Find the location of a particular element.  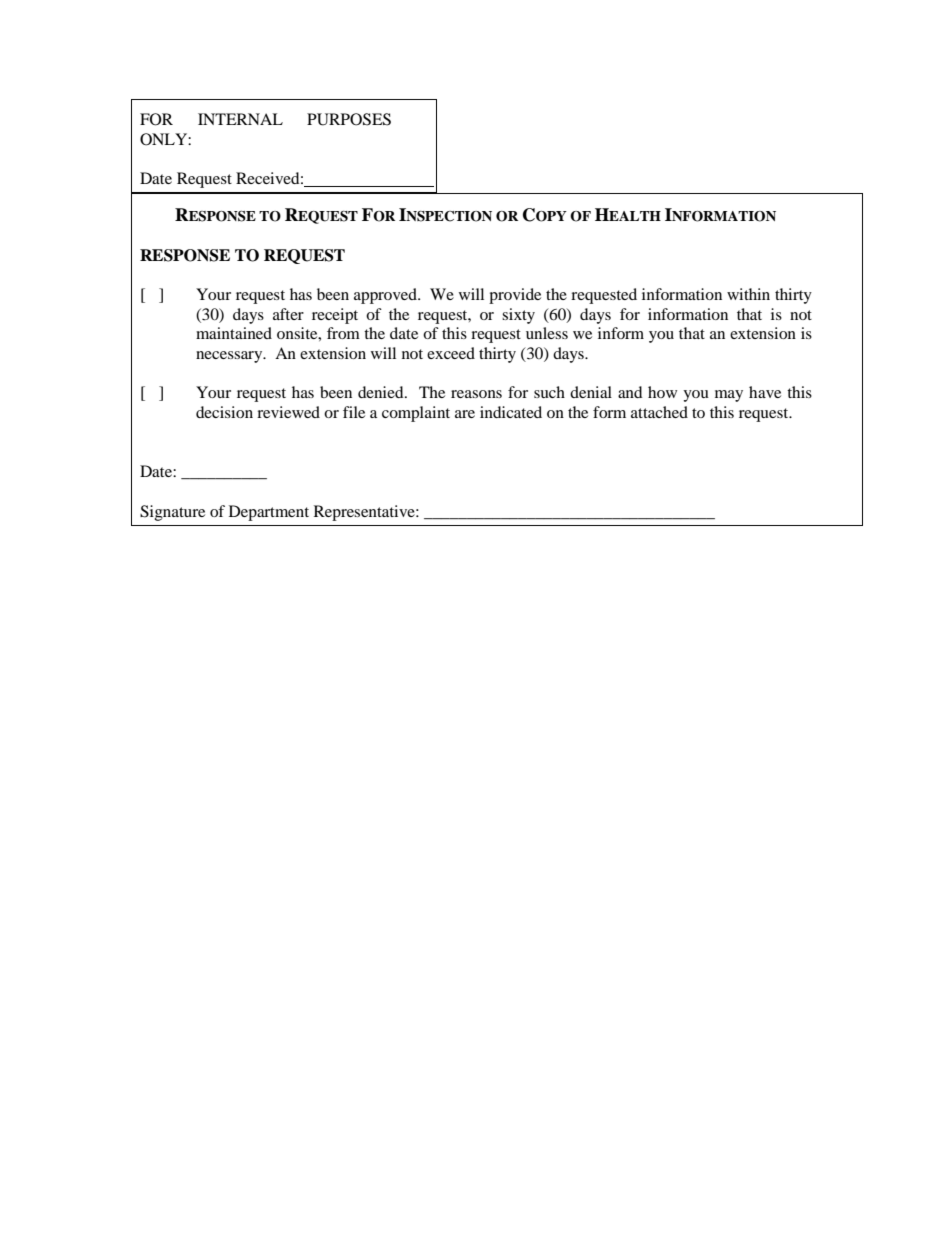

INTERNAL is located at coordinates (240, 119).
